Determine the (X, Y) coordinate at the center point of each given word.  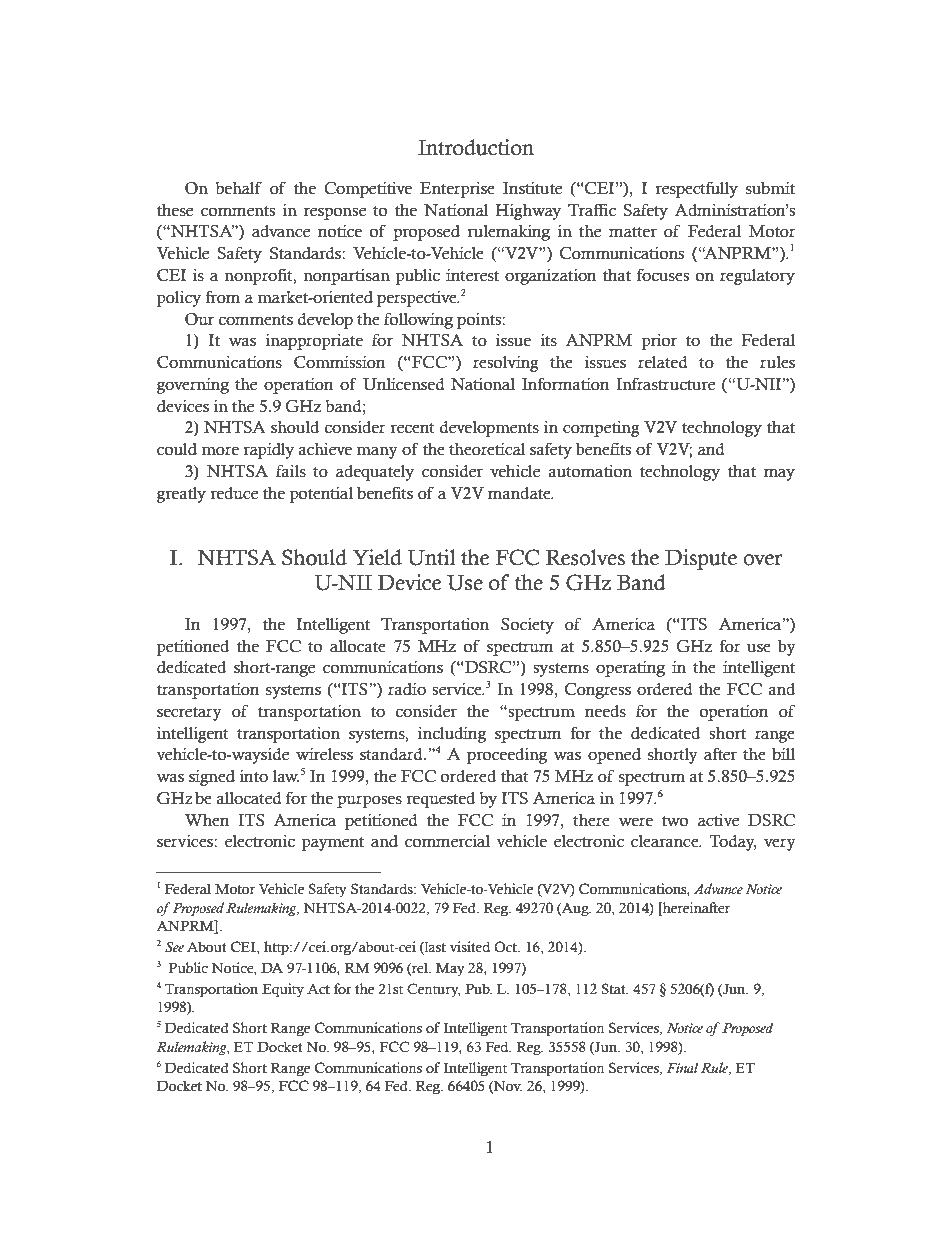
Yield (377, 557)
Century (433, 990)
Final (682, 1067)
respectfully (696, 189)
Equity (283, 990)
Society (527, 625)
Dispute (701, 559)
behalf (238, 188)
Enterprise (457, 189)
